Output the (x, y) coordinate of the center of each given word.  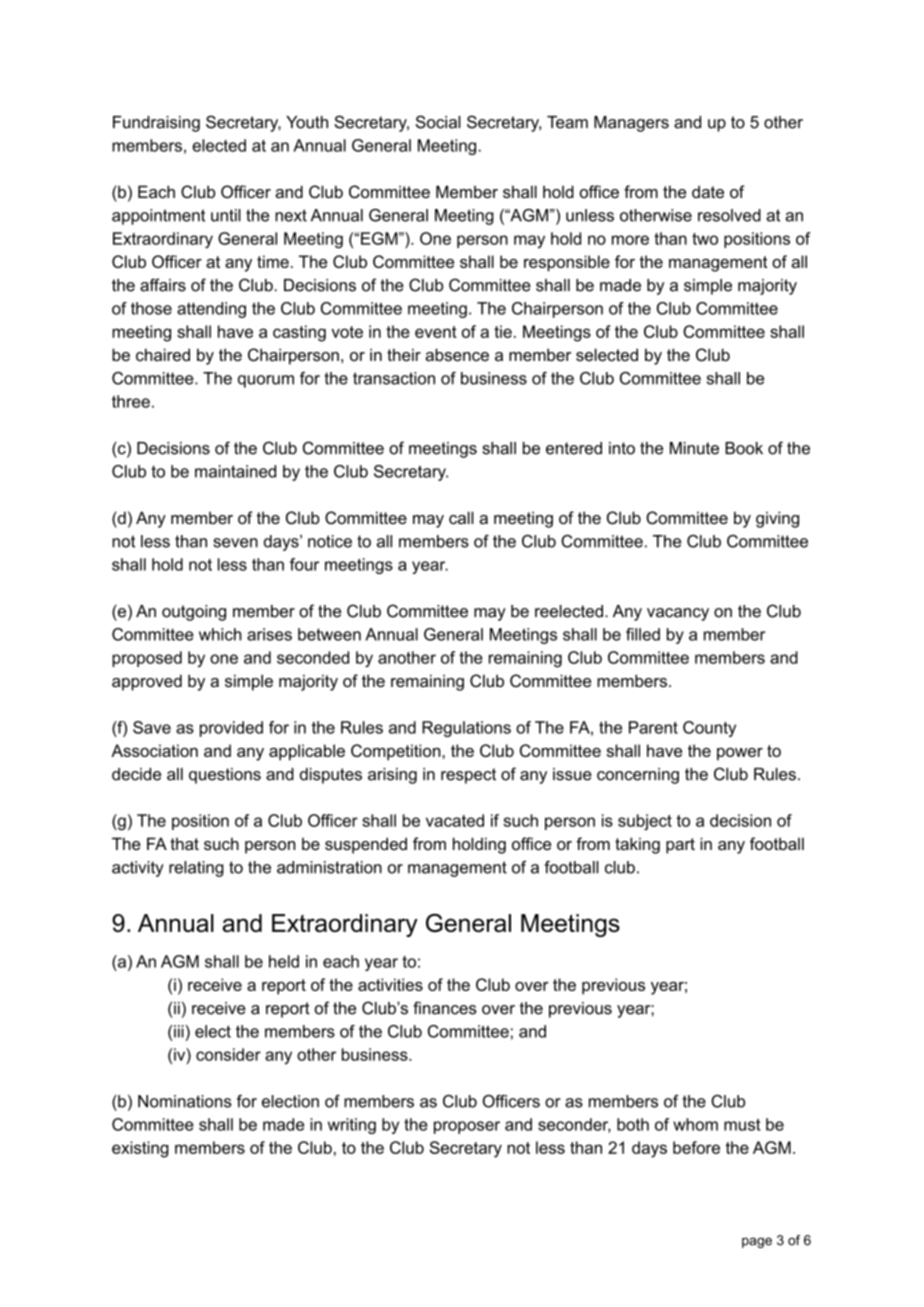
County (709, 729)
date (708, 191)
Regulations (466, 729)
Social (438, 122)
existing (140, 1149)
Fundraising (156, 124)
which (220, 634)
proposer (467, 1127)
